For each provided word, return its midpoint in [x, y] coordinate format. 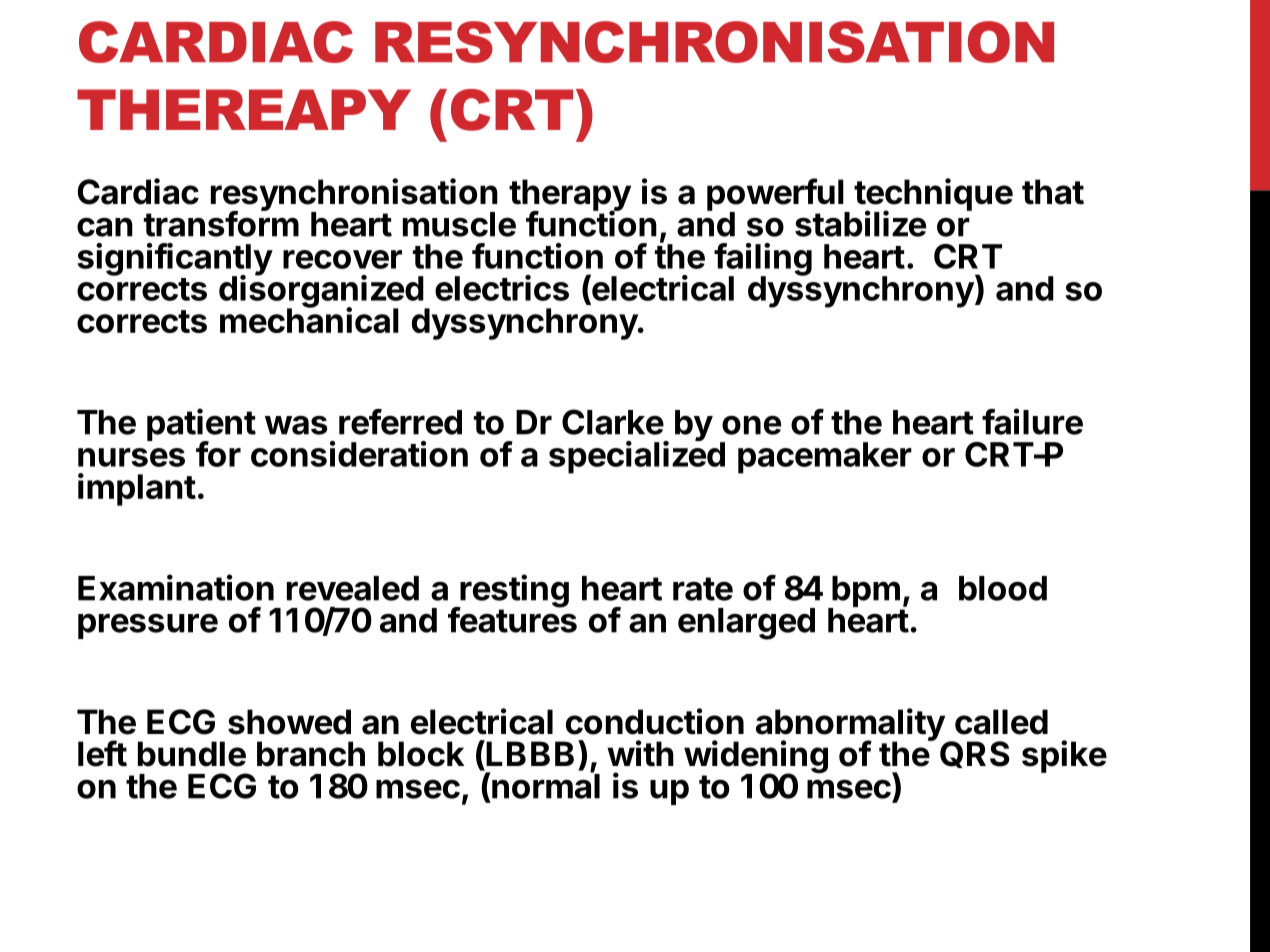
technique [933, 195]
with [640, 753]
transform [221, 223]
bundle [192, 754]
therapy [570, 196]
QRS [975, 754]
